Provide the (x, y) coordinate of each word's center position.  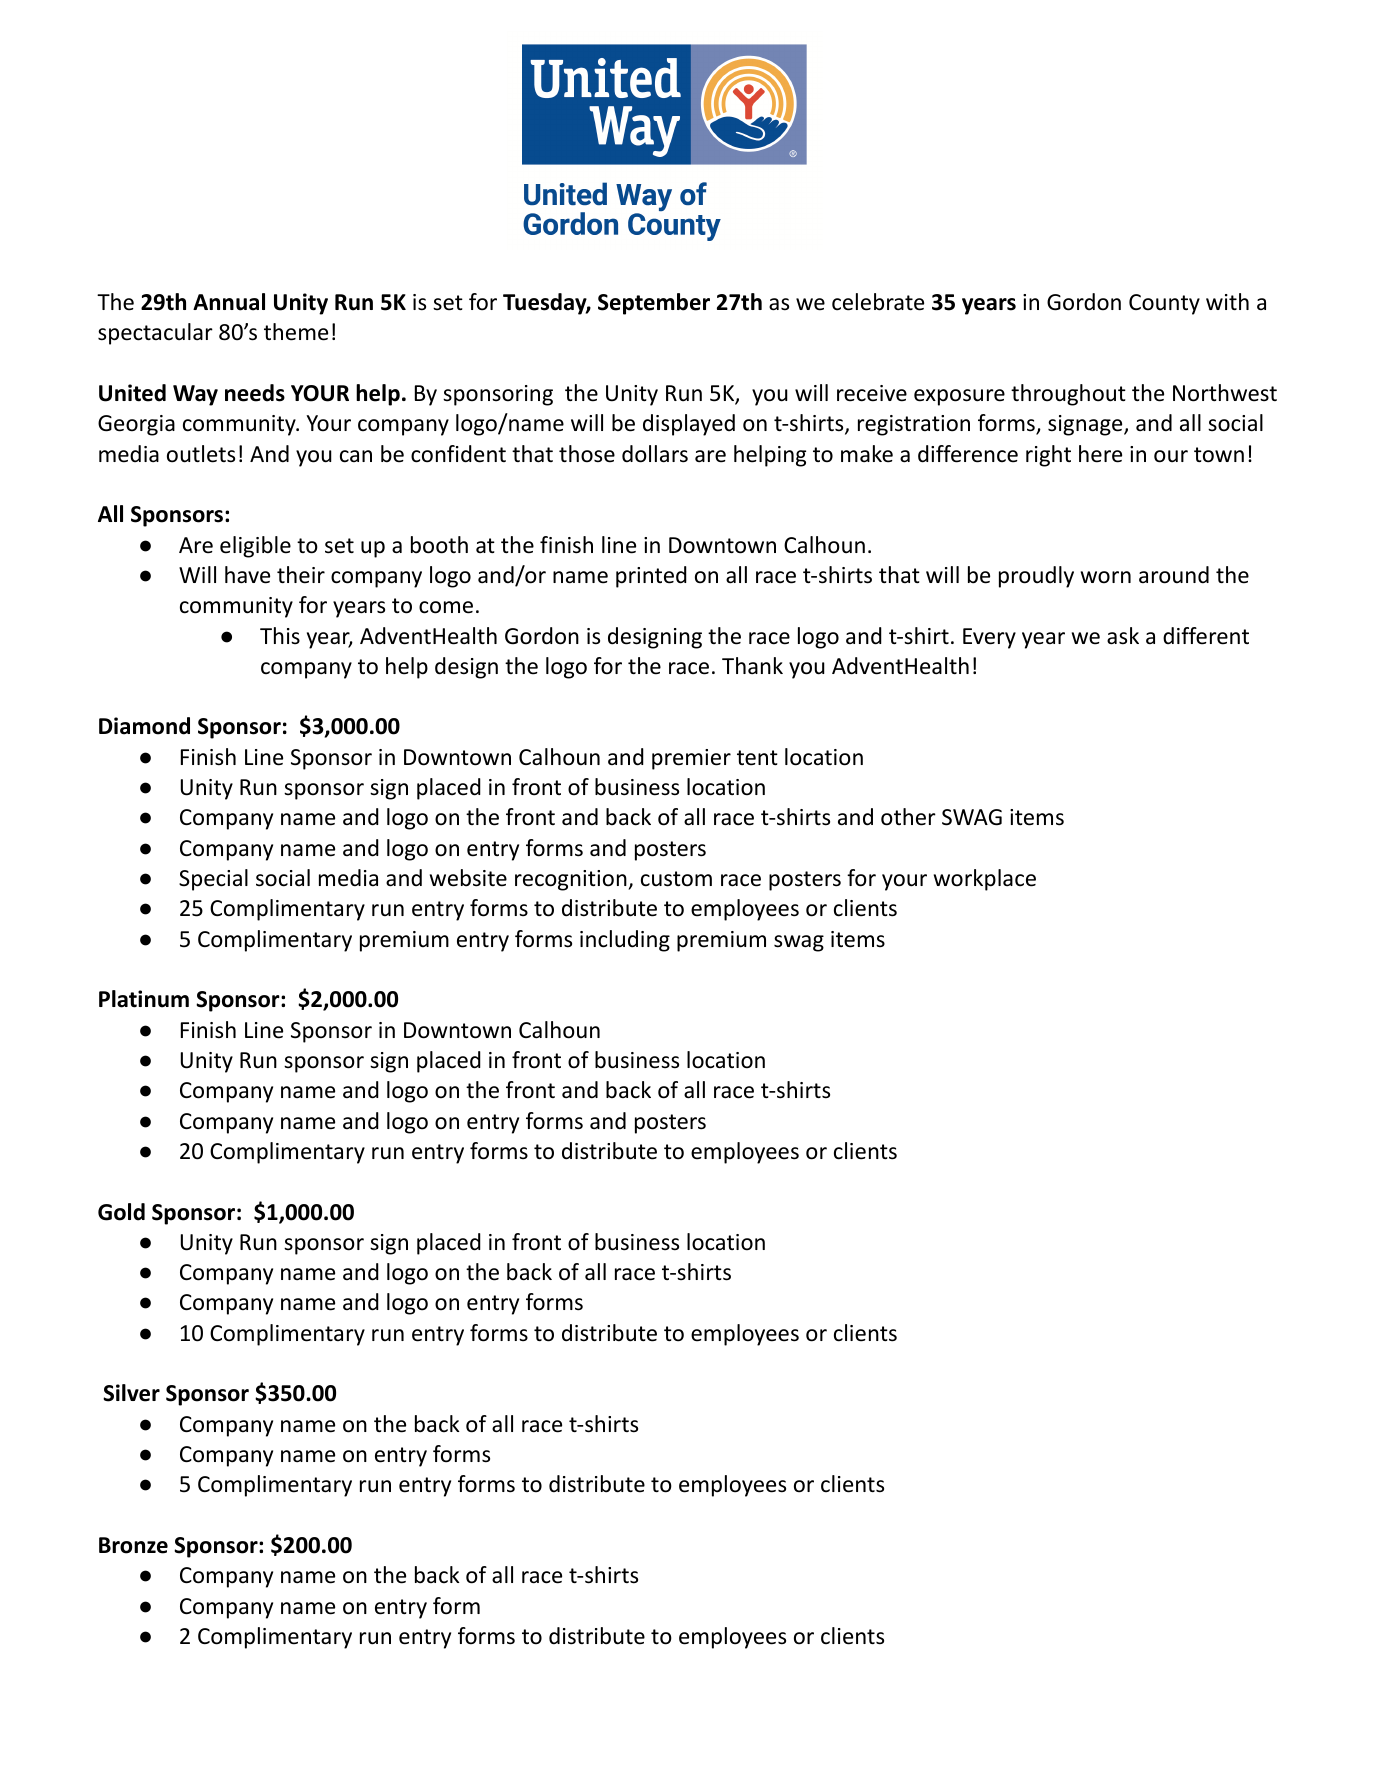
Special (213, 880)
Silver (131, 1393)
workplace (985, 880)
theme (296, 332)
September (654, 304)
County (1164, 304)
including (625, 941)
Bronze (133, 1545)
